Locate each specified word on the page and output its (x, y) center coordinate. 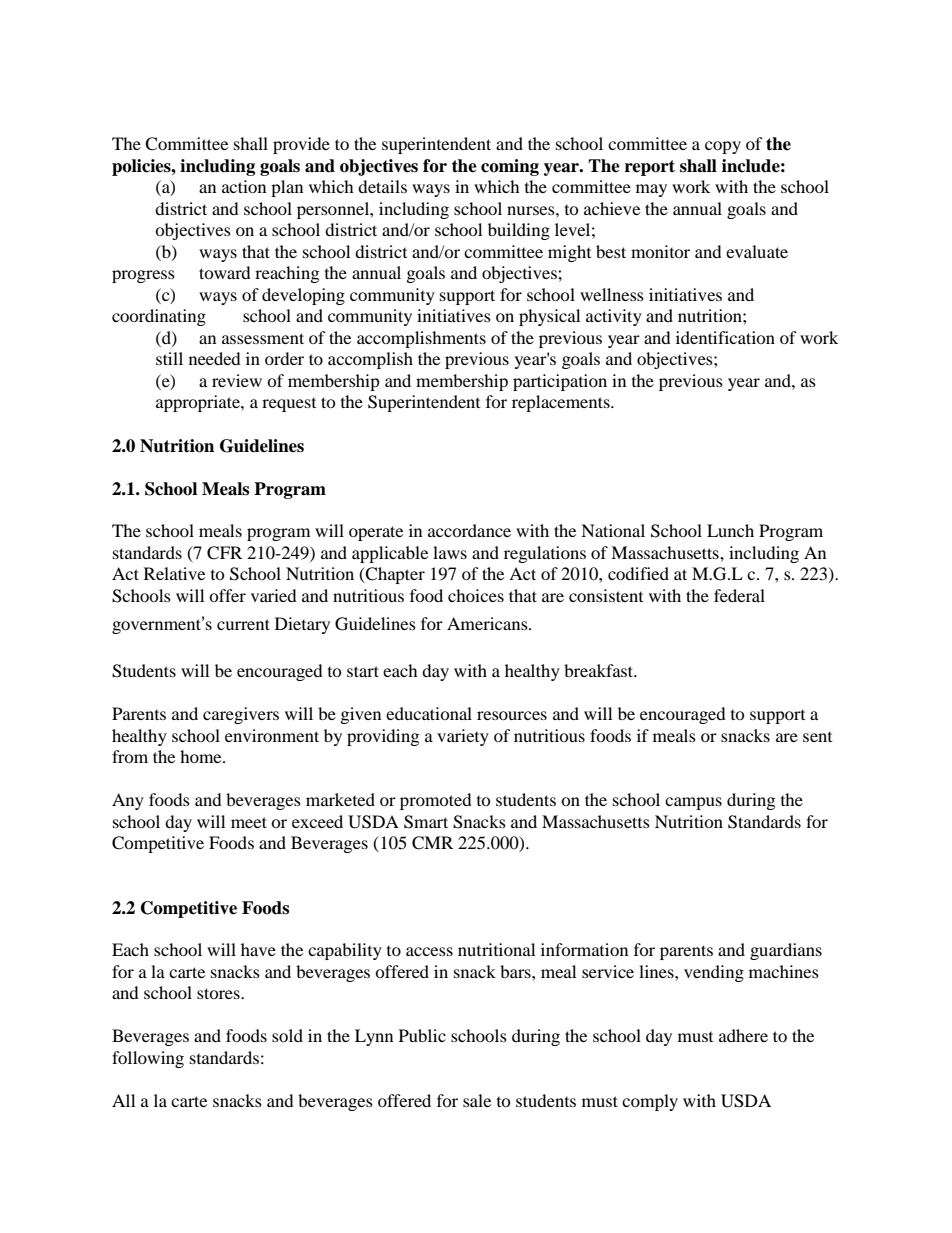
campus (693, 803)
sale (477, 1100)
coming (510, 167)
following (148, 1059)
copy (723, 147)
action (244, 186)
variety (463, 737)
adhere (743, 1035)
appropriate (199, 403)
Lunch (730, 530)
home (202, 756)
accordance (469, 530)
